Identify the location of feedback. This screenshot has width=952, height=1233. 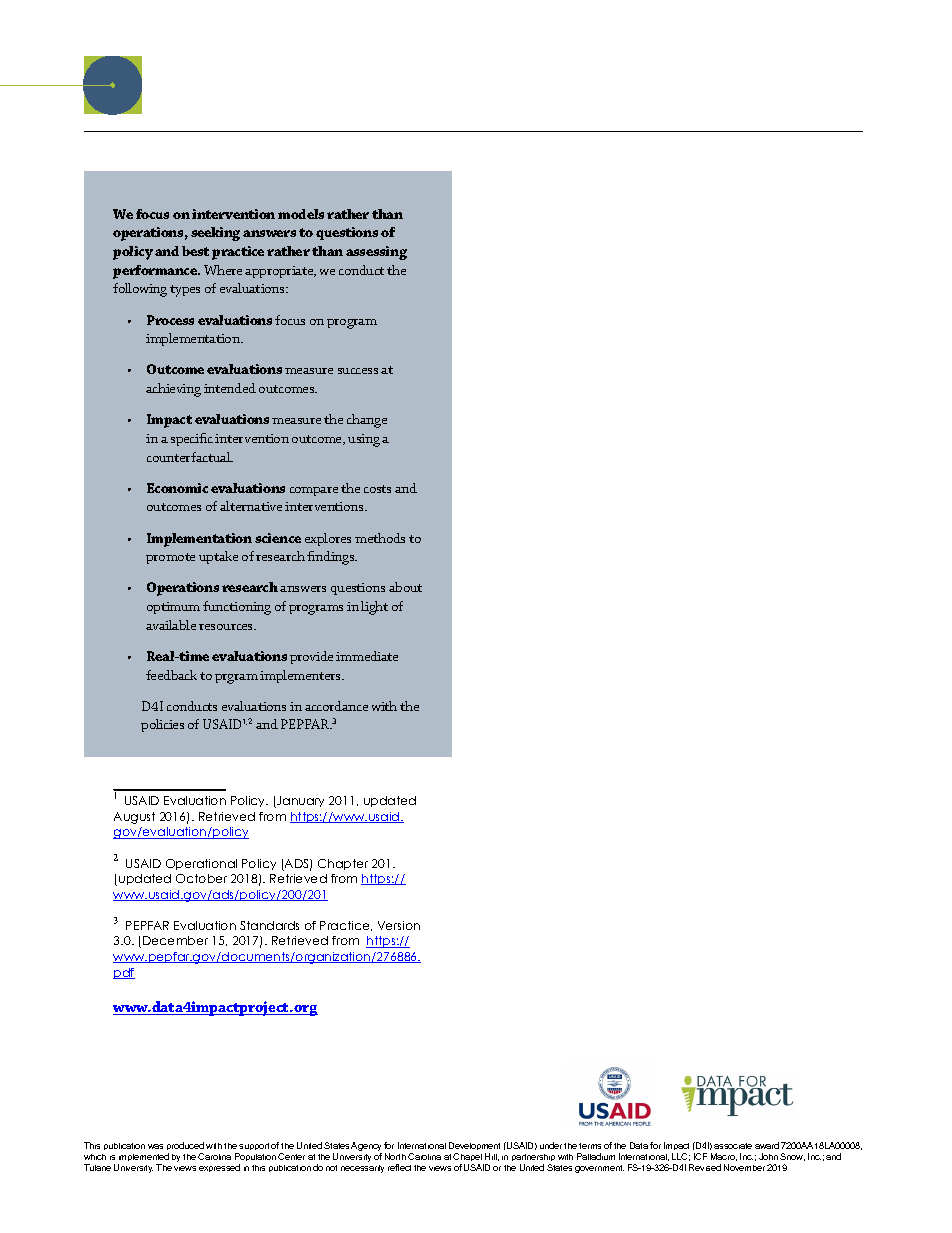
(171, 675).
